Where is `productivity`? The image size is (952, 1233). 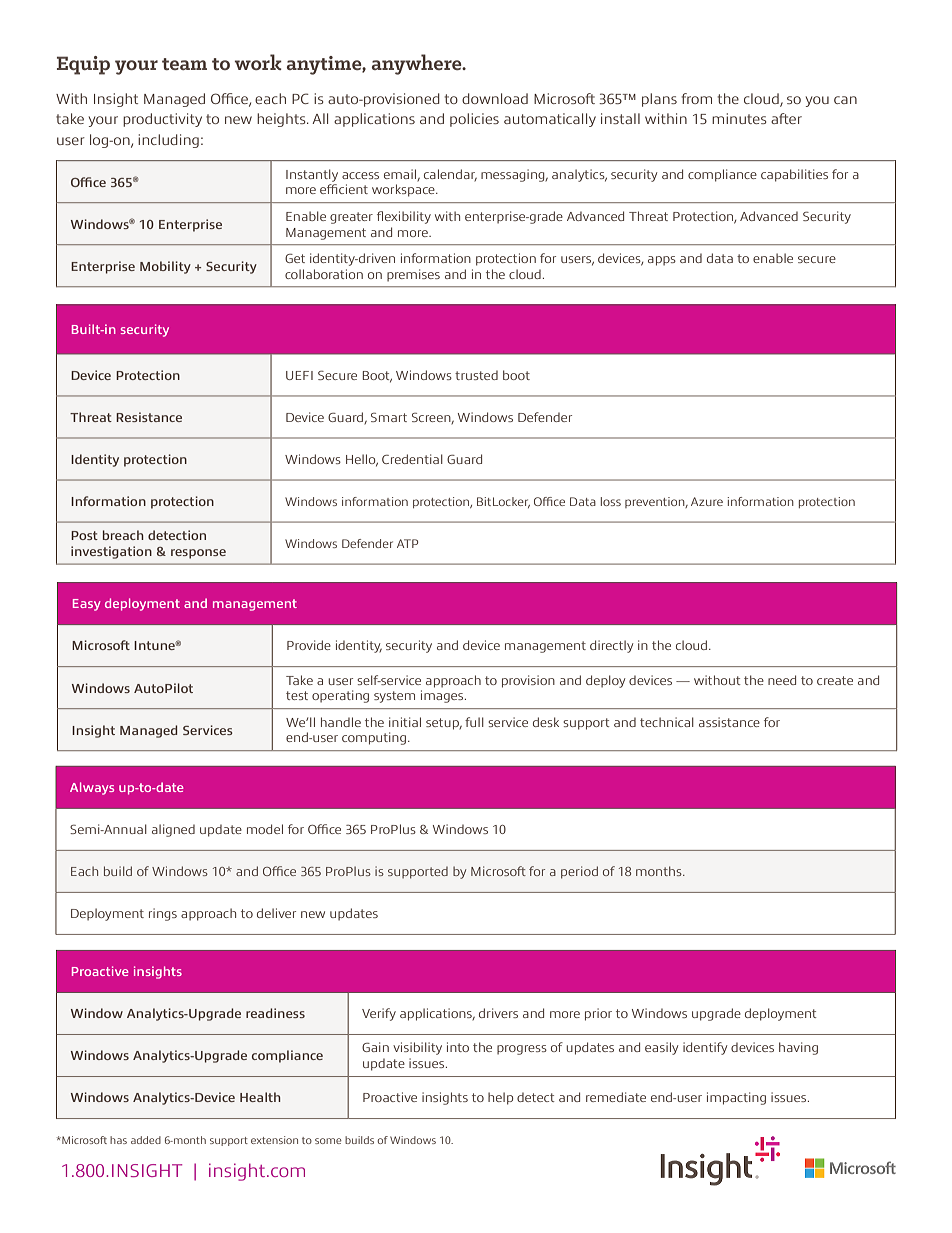
productivity is located at coordinates (162, 120).
